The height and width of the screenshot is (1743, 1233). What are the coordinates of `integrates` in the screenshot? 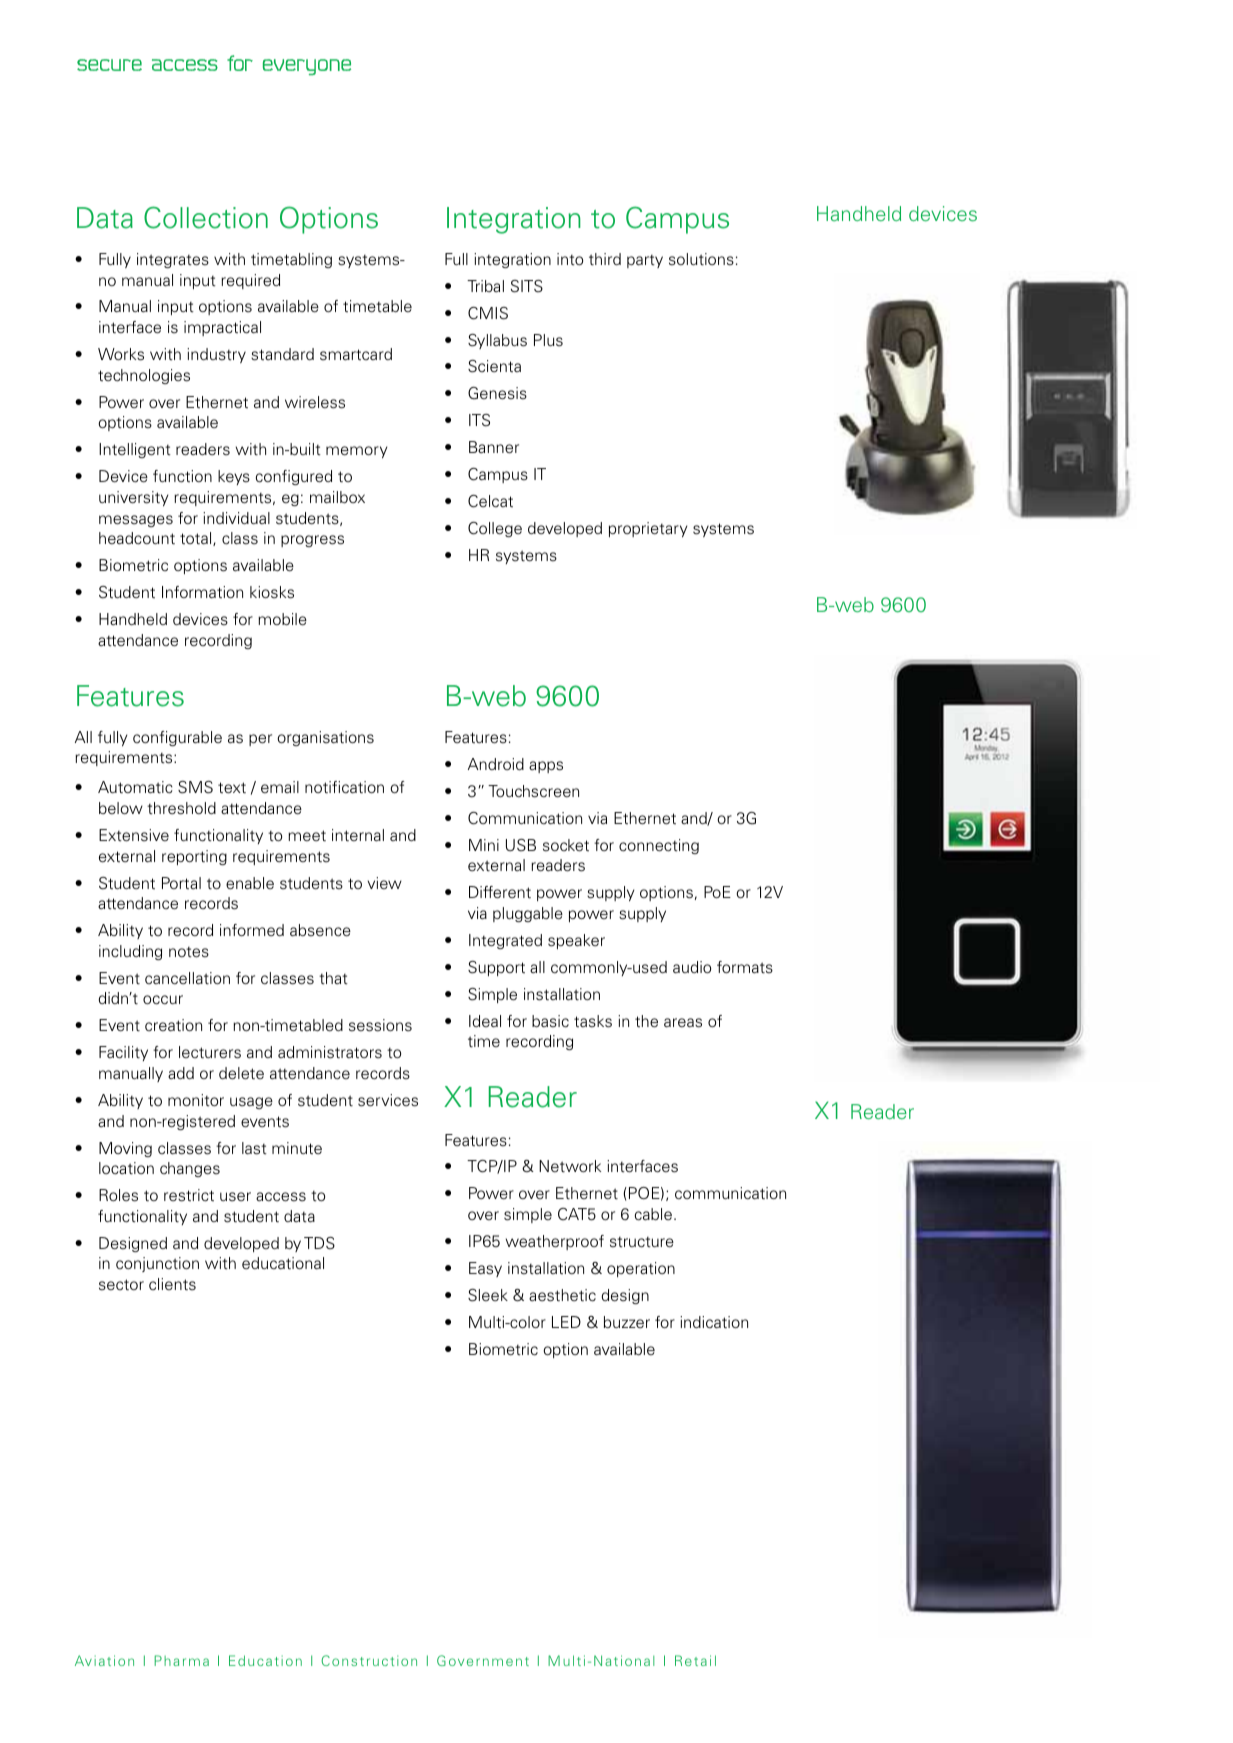 It's located at (173, 260).
